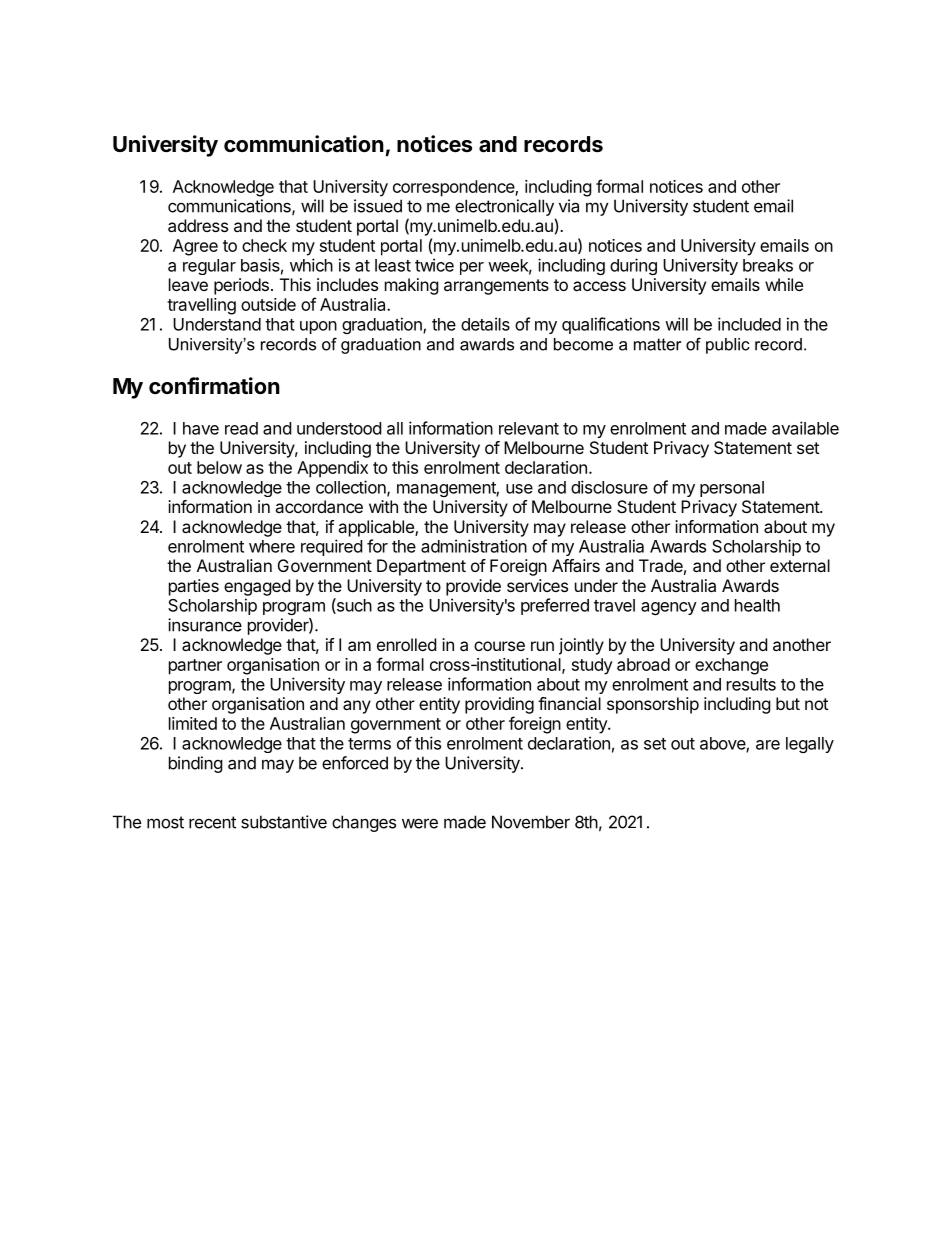 This screenshot has width=952, height=1233. Describe the element at coordinates (732, 489) in the screenshot. I see `personal` at that location.
